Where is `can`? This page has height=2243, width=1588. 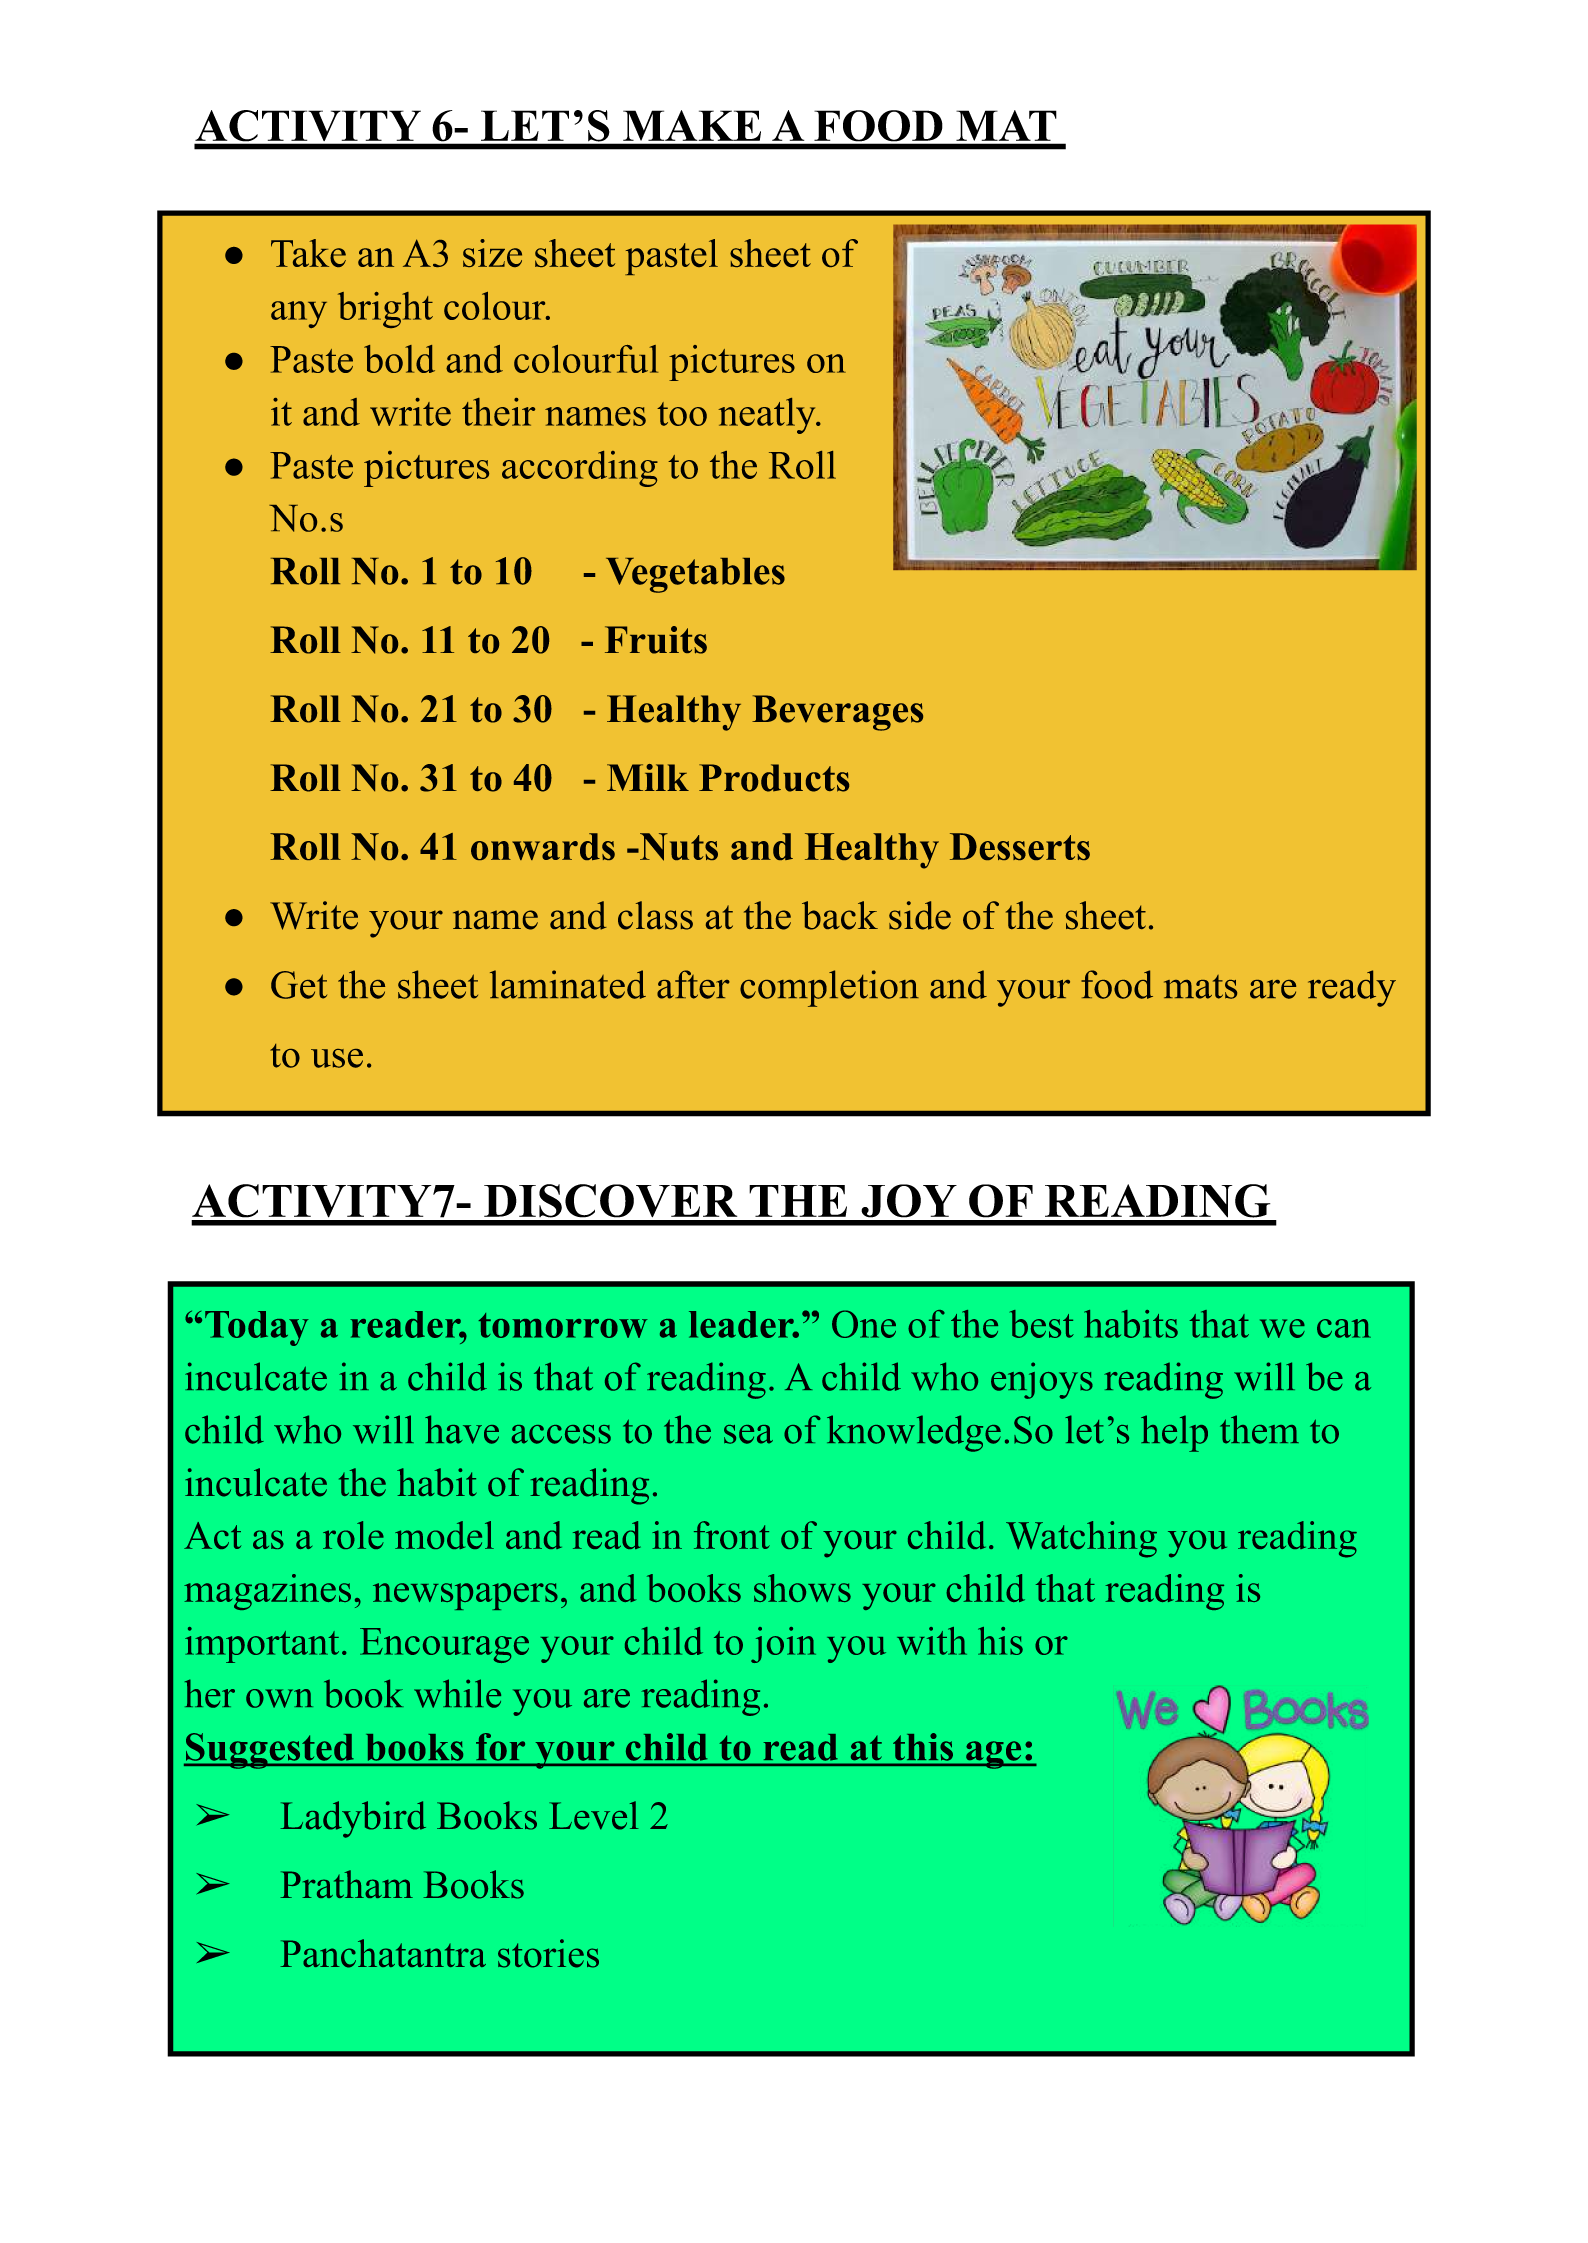 can is located at coordinates (1344, 1328).
